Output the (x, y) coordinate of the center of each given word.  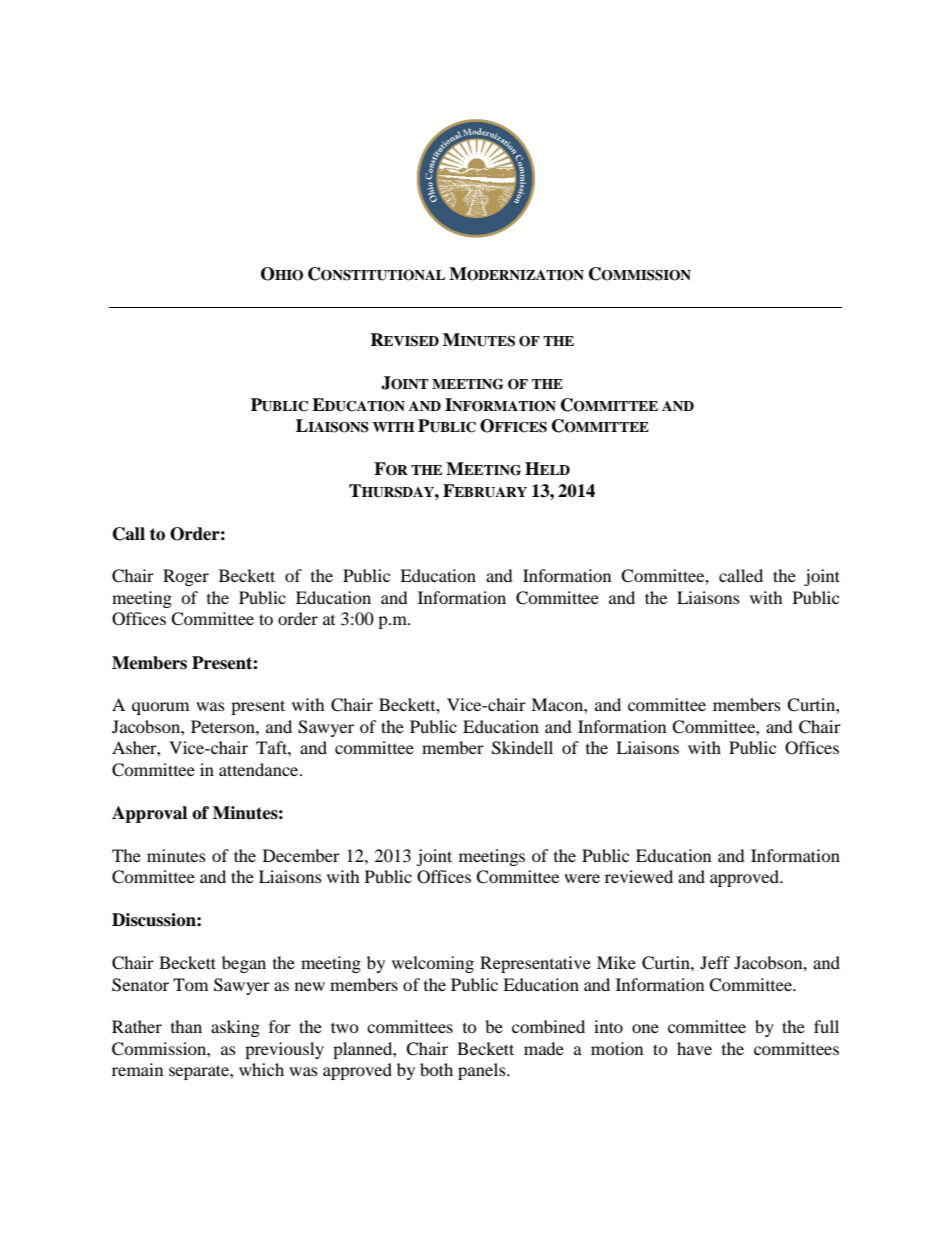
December (301, 855)
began (244, 964)
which (261, 1069)
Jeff (715, 962)
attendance (260, 769)
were (582, 878)
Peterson (224, 726)
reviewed (639, 876)
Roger (186, 577)
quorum (160, 708)
